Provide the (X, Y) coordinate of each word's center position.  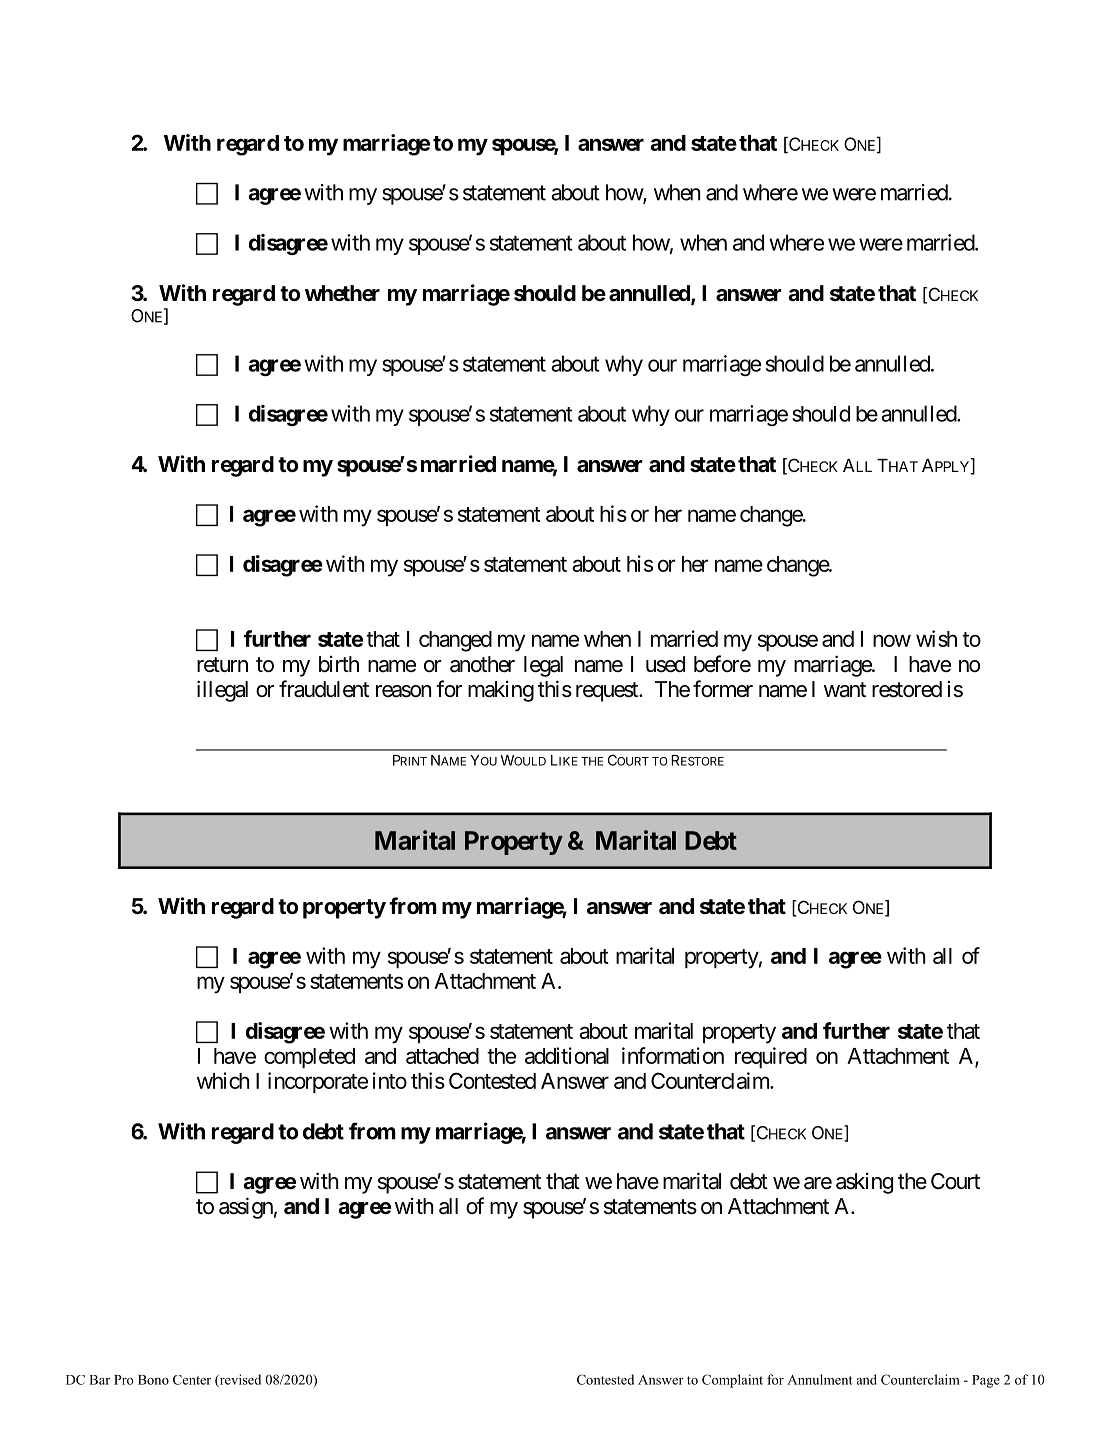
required (771, 1057)
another (482, 664)
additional (567, 1055)
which (223, 1080)
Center (192, 1380)
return (222, 665)
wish (936, 638)
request (608, 692)
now (892, 640)
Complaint (732, 1381)
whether (342, 293)
